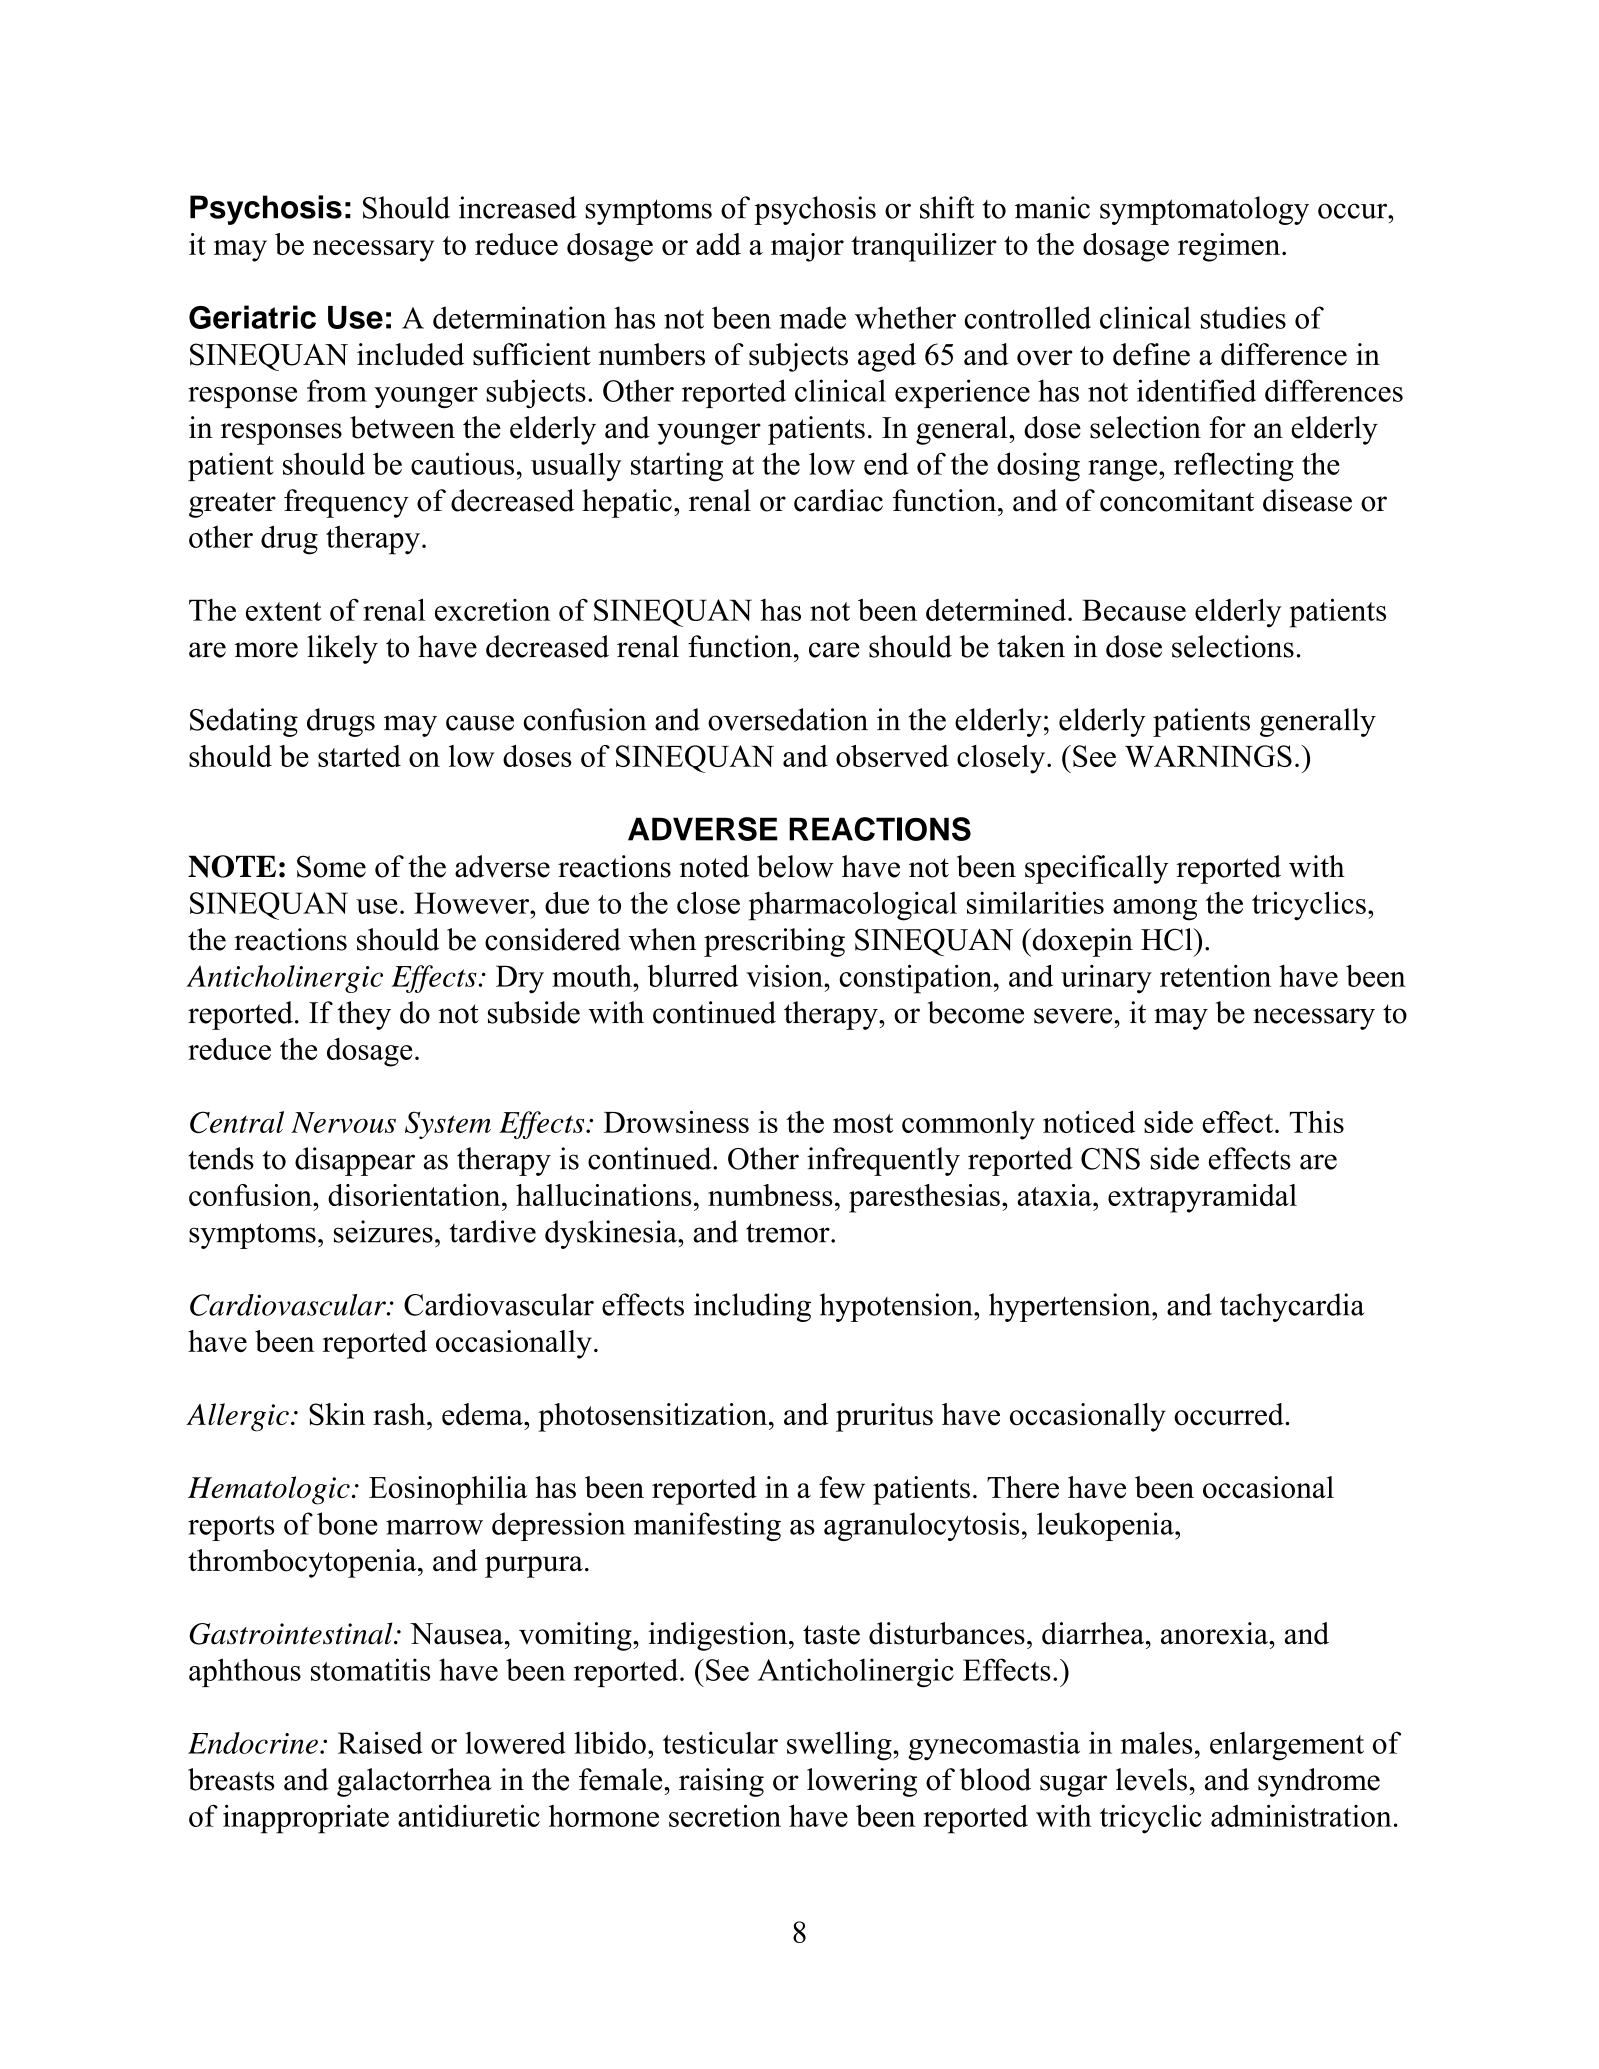 This screenshot has width=1599, height=2069. I want to click on vision, so click(785, 975).
